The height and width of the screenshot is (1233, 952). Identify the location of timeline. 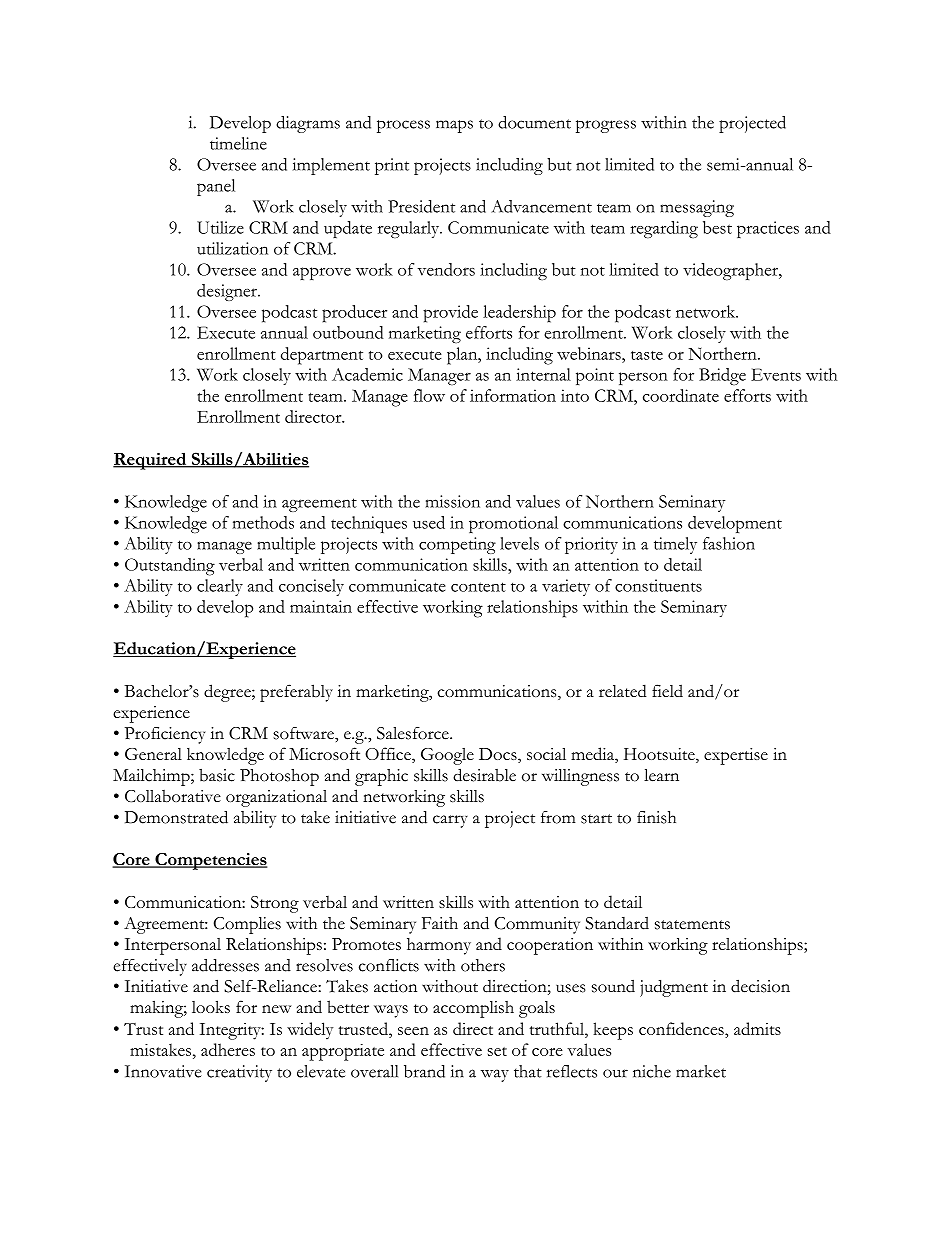
(238, 143).
